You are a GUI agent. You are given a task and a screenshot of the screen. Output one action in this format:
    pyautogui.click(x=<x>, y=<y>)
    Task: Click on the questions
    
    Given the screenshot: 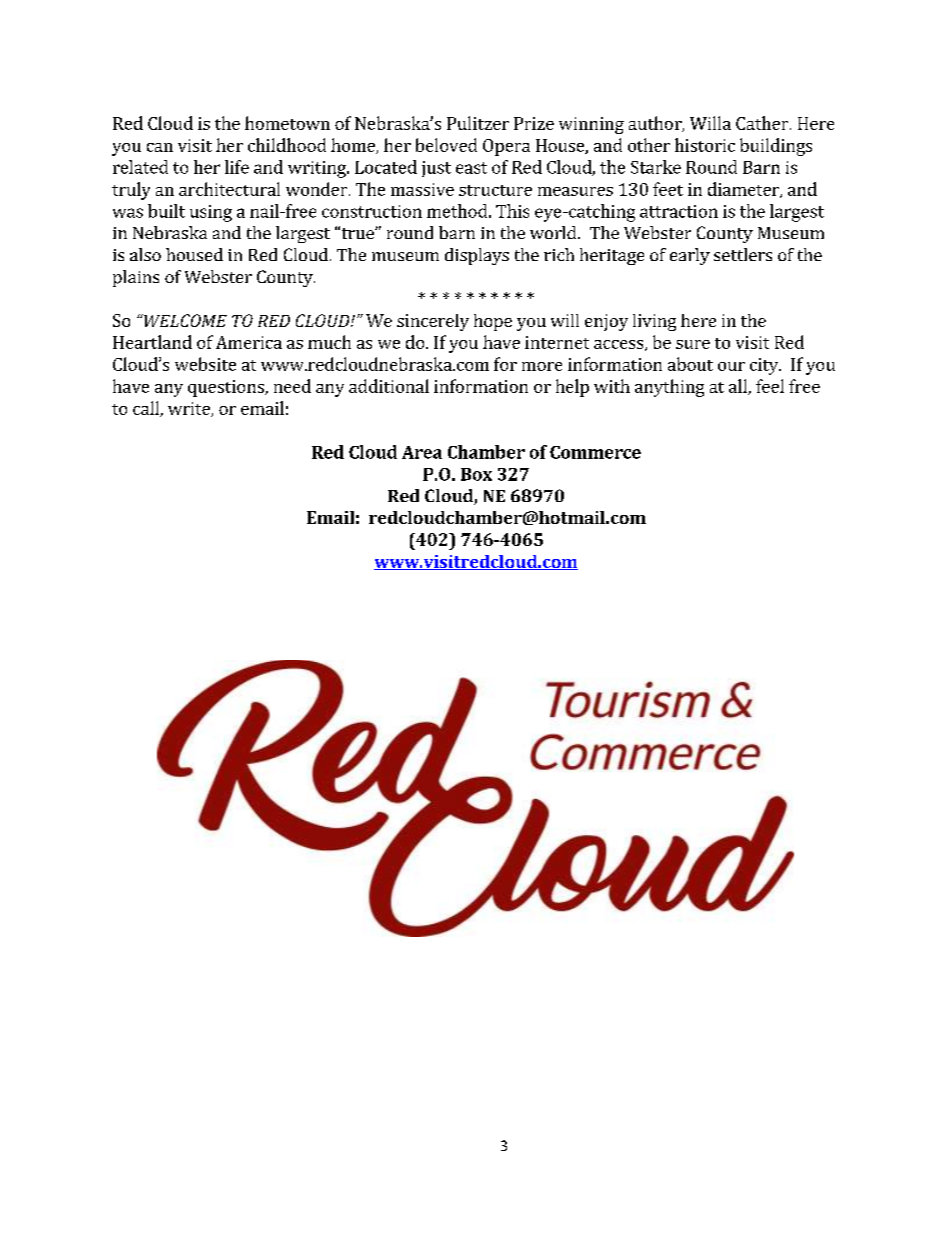 What is the action you would take?
    pyautogui.click(x=227, y=388)
